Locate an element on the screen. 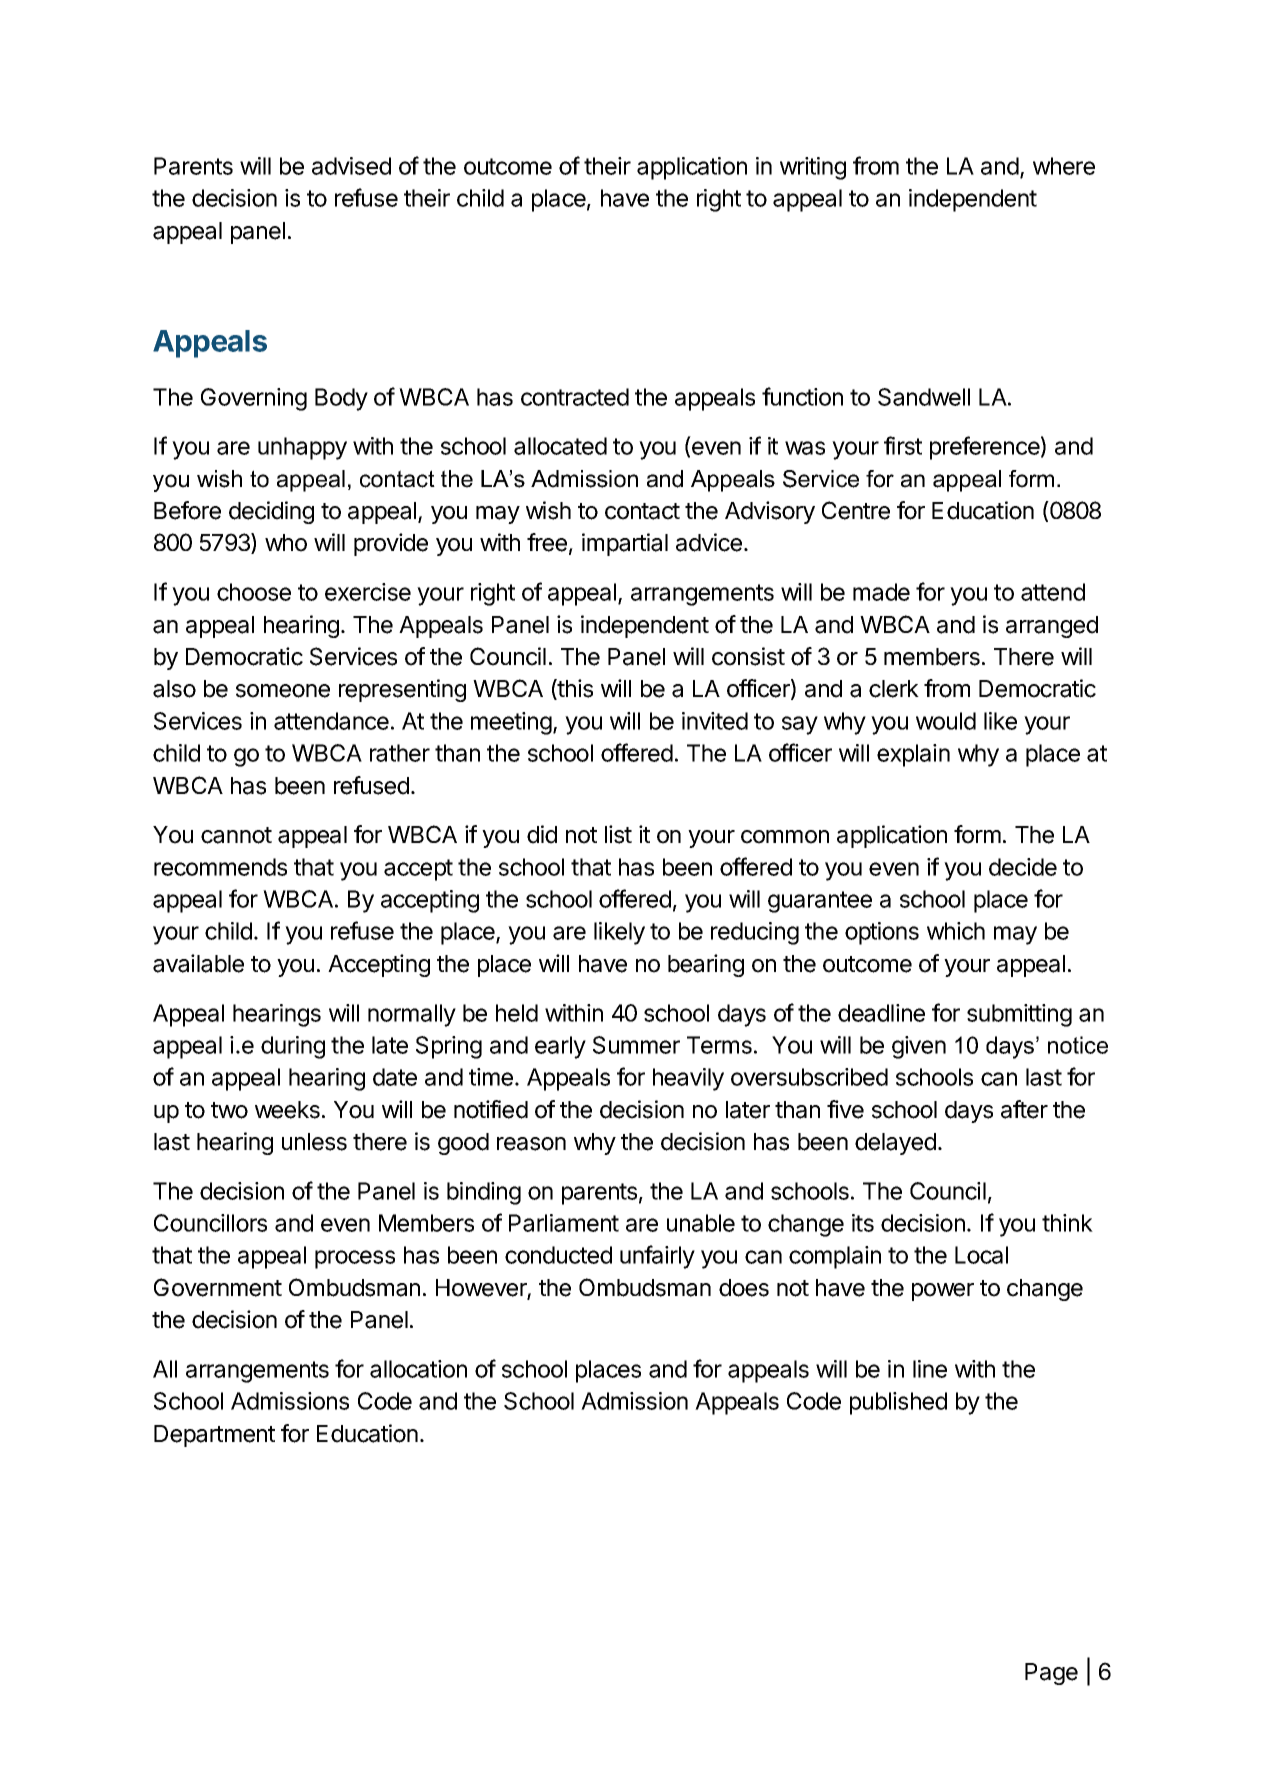  Department is located at coordinates (214, 1436).
